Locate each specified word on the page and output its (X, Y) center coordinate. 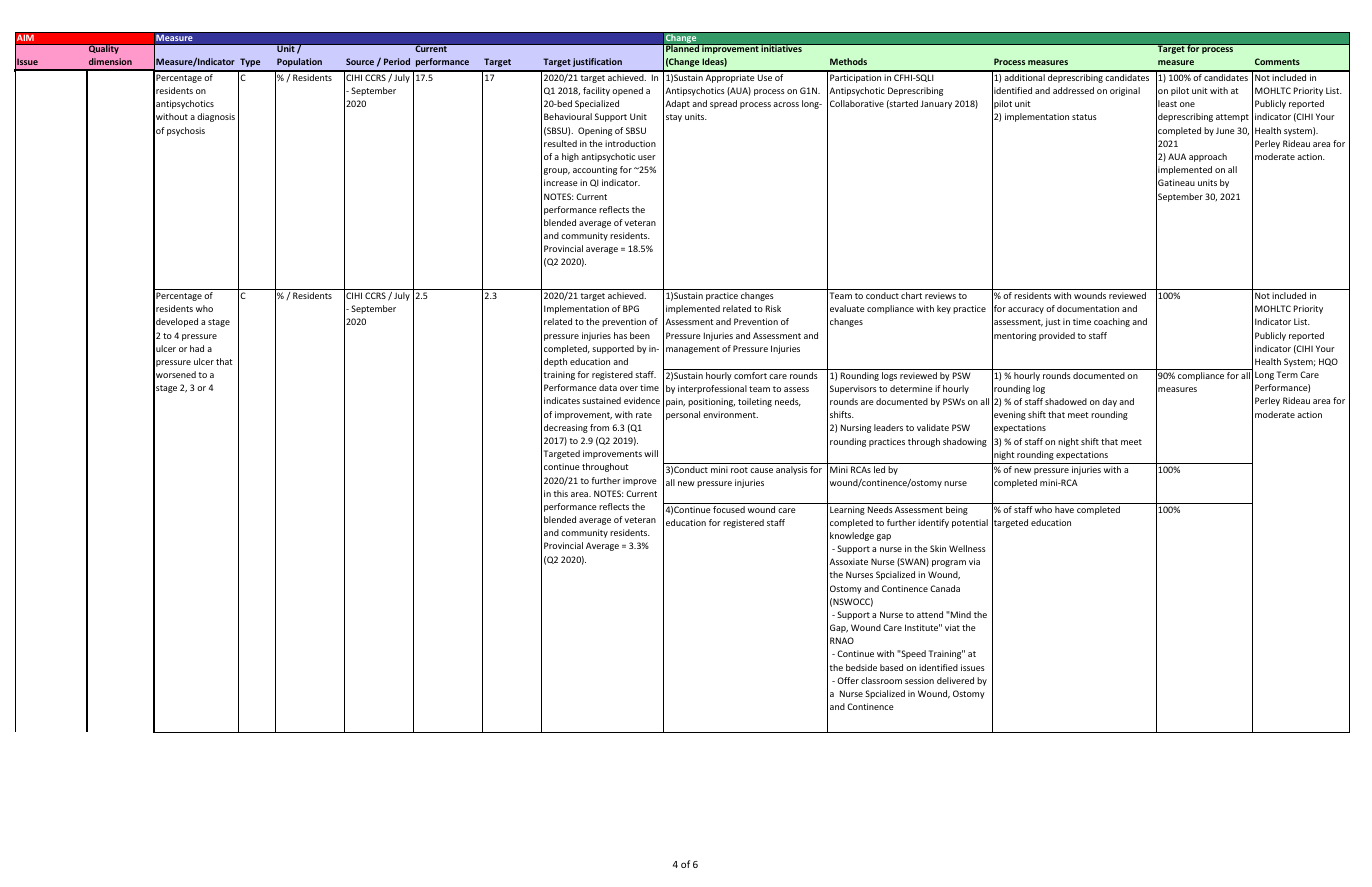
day (1109, 402)
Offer (848, 680)
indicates (562, 400)
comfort (750, 375)
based (891, 667)
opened (627, 91)
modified (187, 90)
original (1125, 91)
